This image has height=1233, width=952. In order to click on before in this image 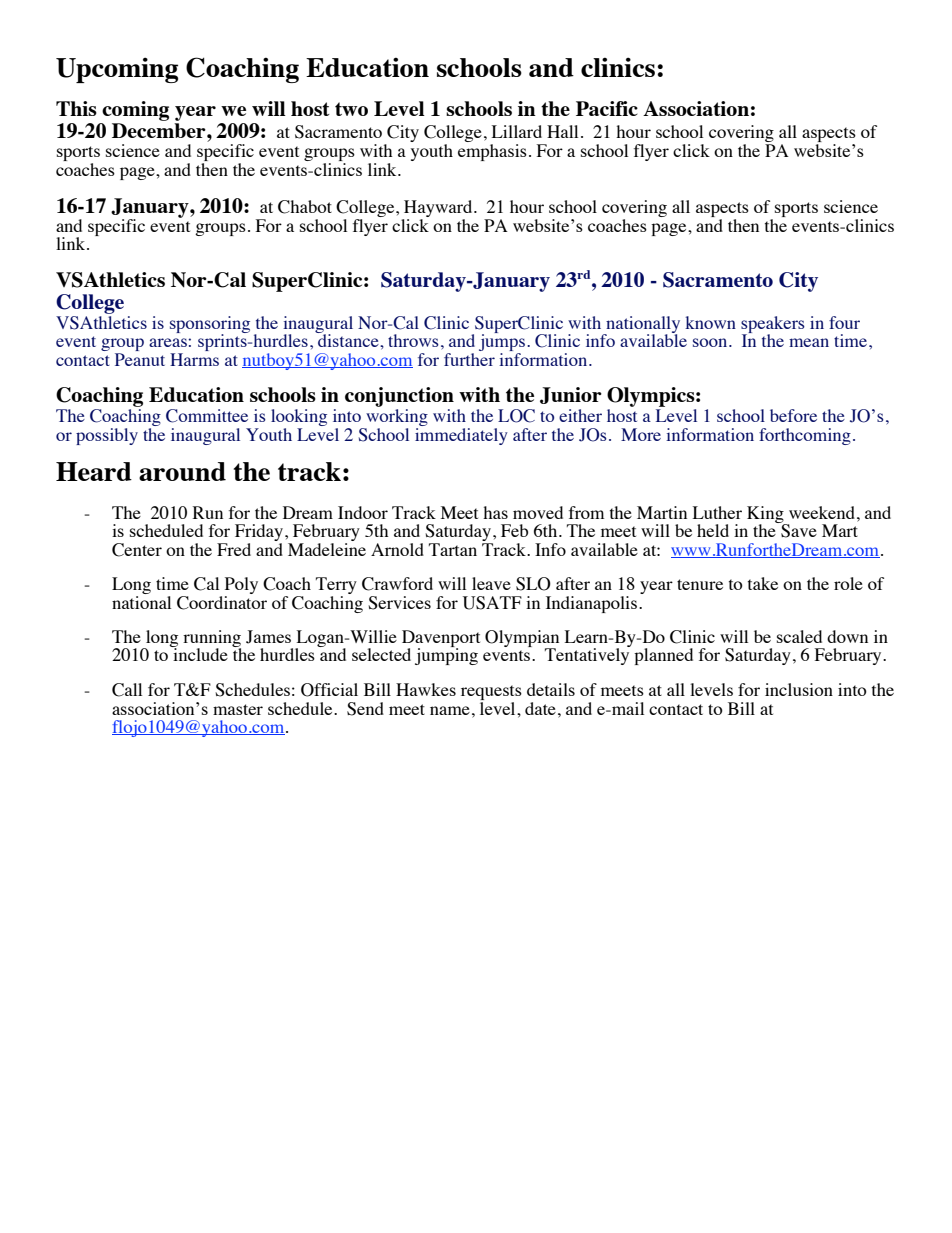, I will do `click(793, 415)`.
